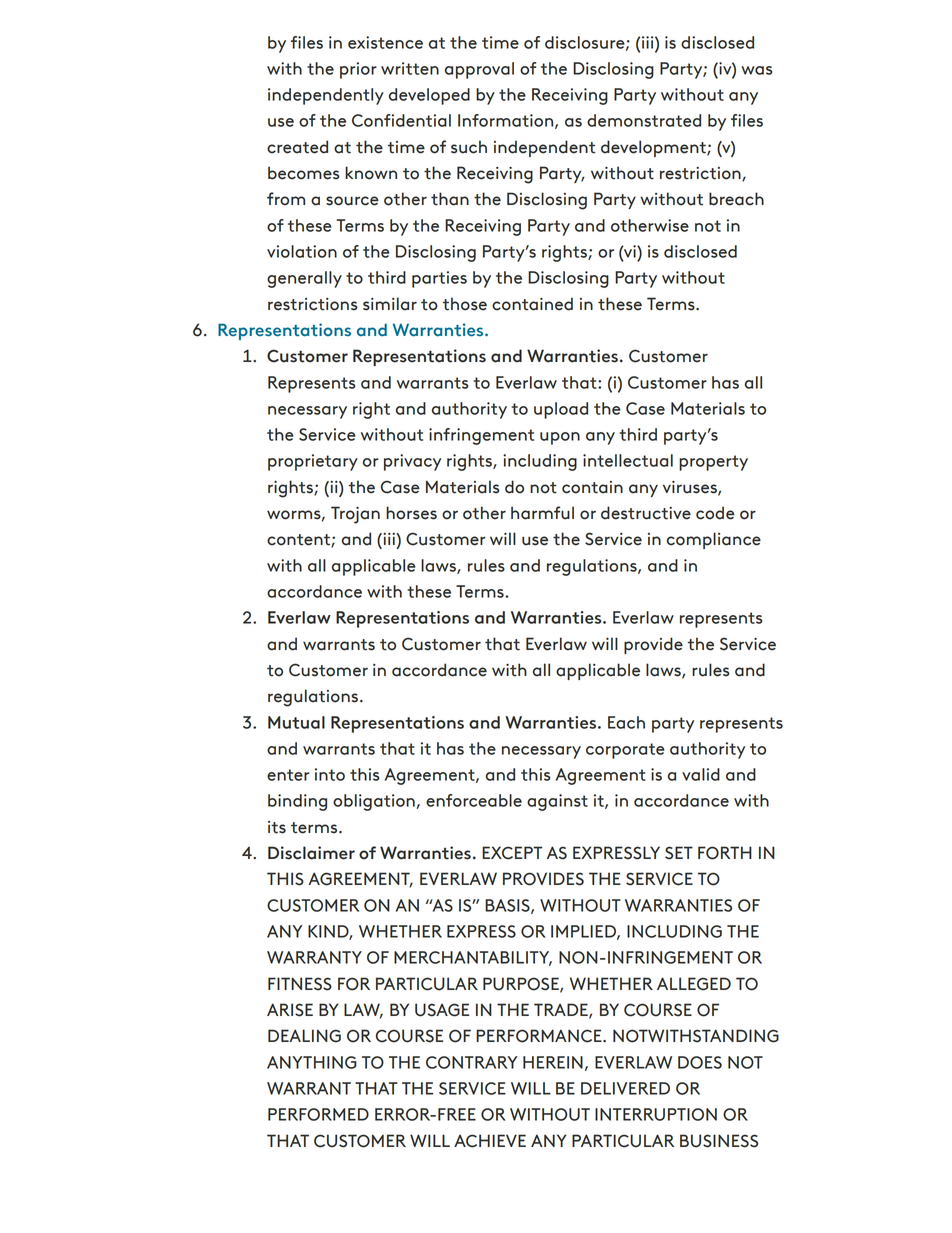 The image size is (952, 1233). What do you see at coordinates (311, 853) in the image?
I see `Disclaimer` at bounding box center [311, 853].
